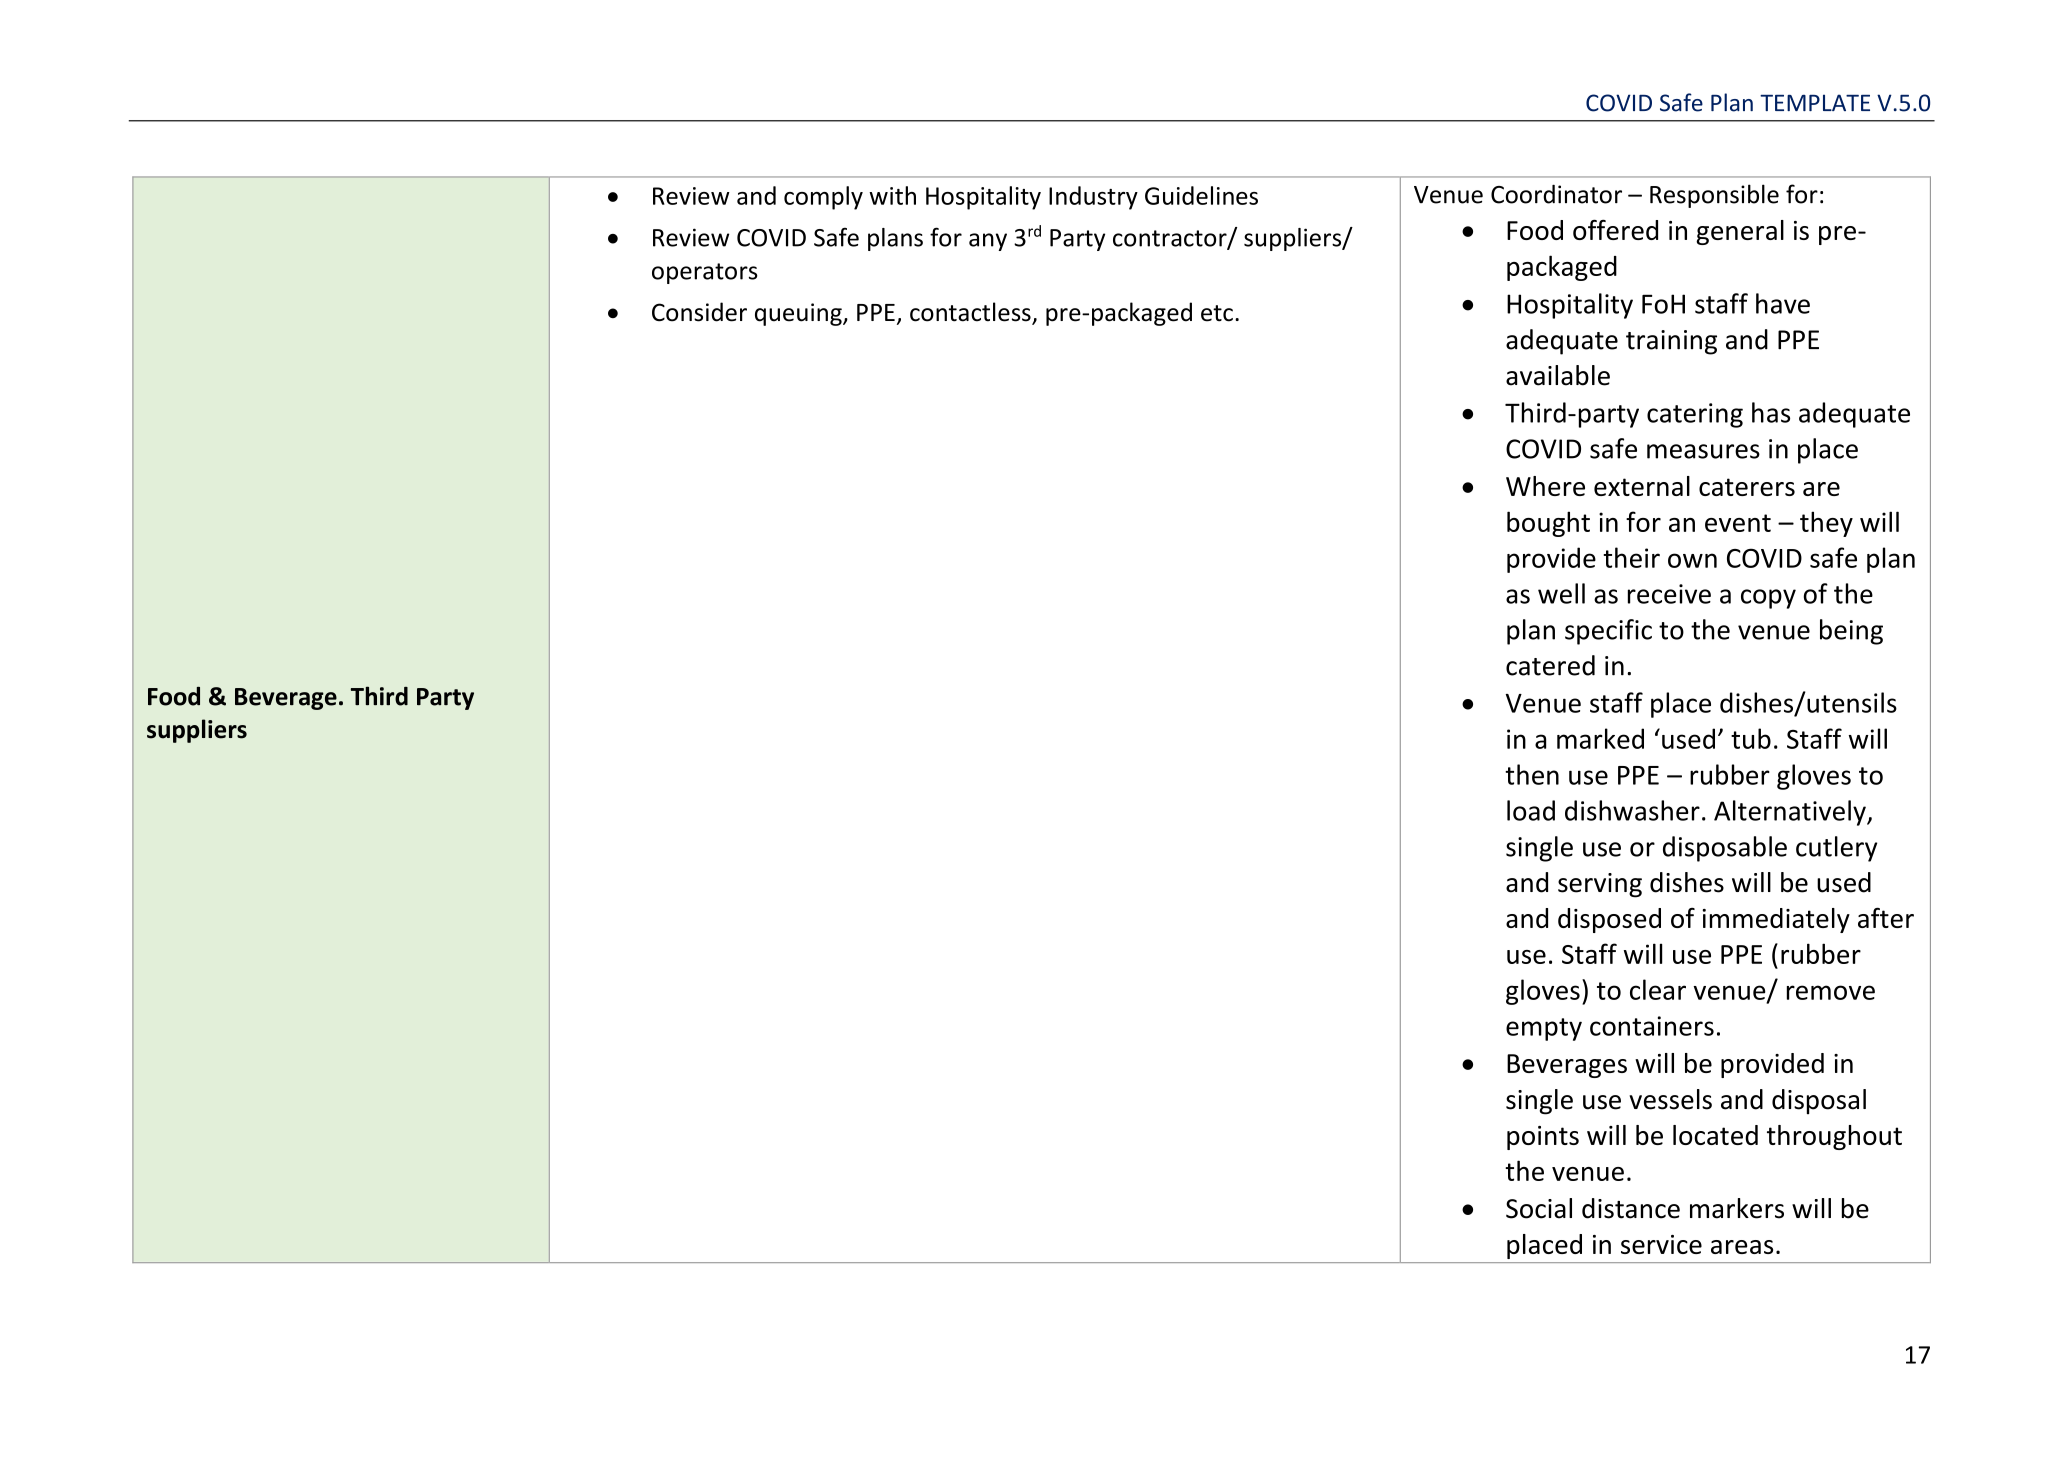  Describe the element at coordinates (1539, 1208) in the screenshot. I see `Social` at that location.
